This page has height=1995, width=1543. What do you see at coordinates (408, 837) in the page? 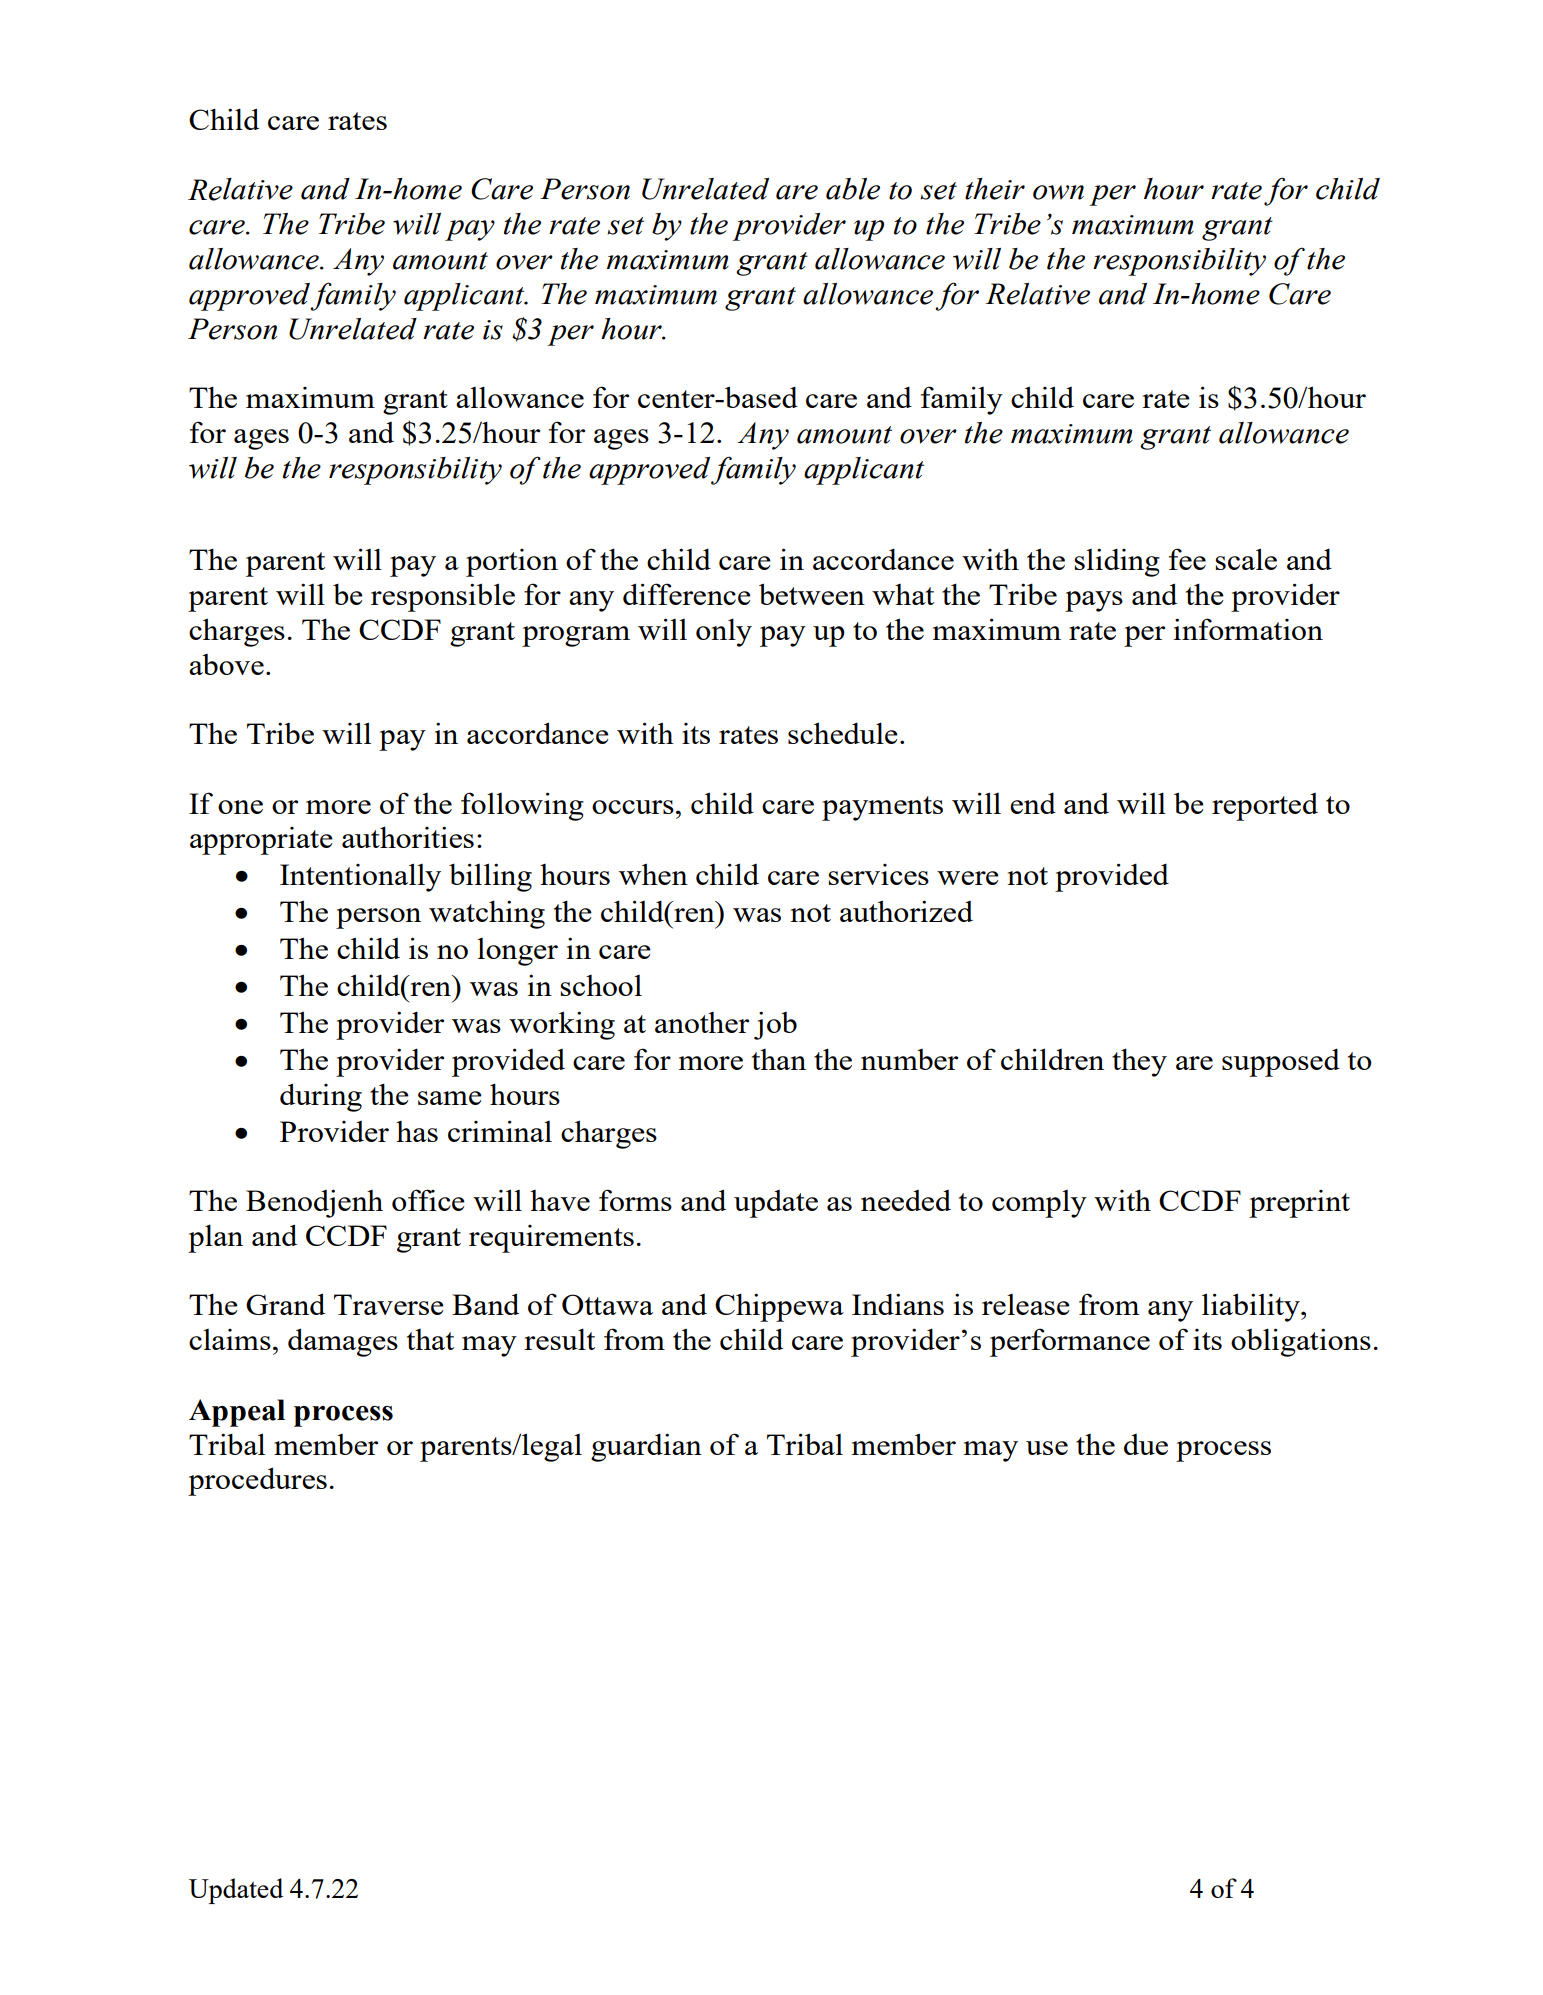
I see `authorities` at bounding box center [408, 837].
